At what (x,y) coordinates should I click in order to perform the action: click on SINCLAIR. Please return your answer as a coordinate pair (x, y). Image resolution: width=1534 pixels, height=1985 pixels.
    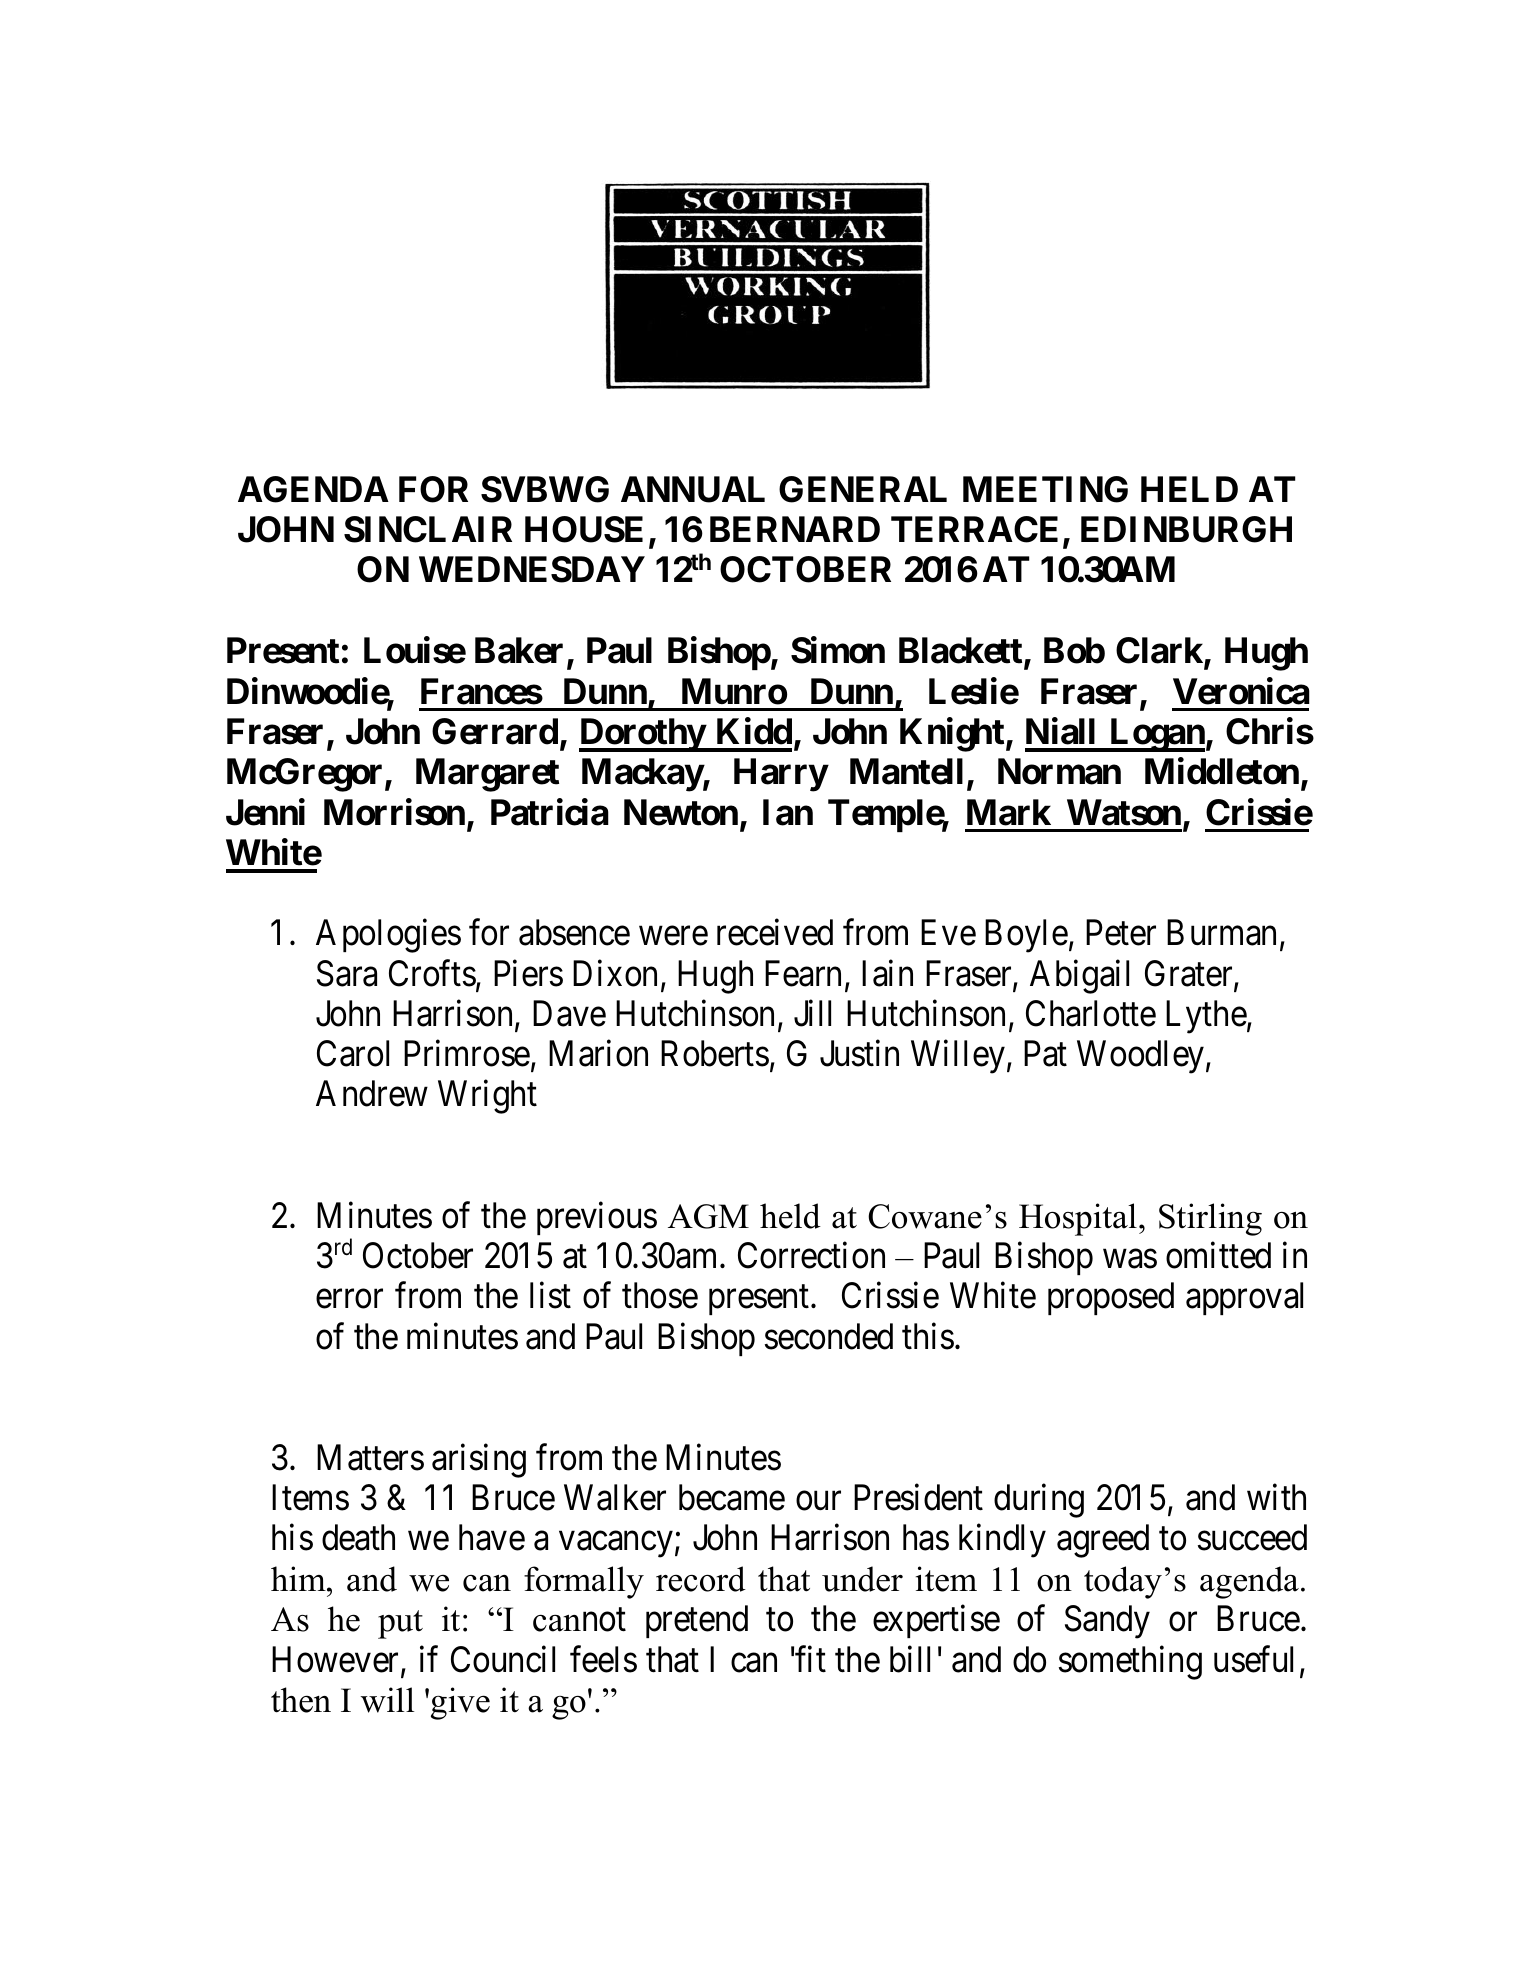
    Looking at the image, I should click on (428, 529).
